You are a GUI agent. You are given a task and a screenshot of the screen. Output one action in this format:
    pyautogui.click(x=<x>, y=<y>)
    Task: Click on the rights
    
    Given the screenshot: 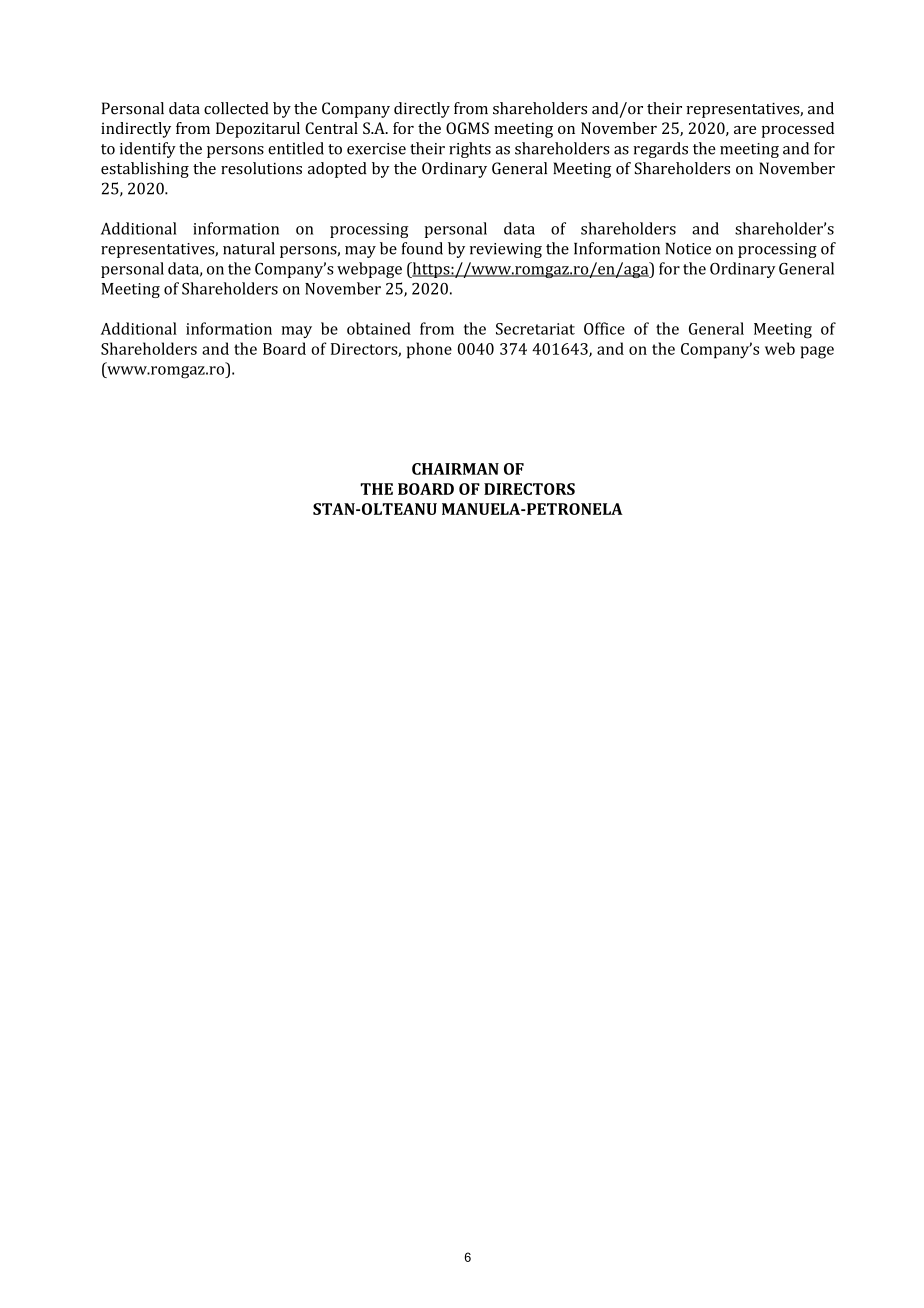 What is the action you would take?
    pyautogui.click(x=470, y=150)
